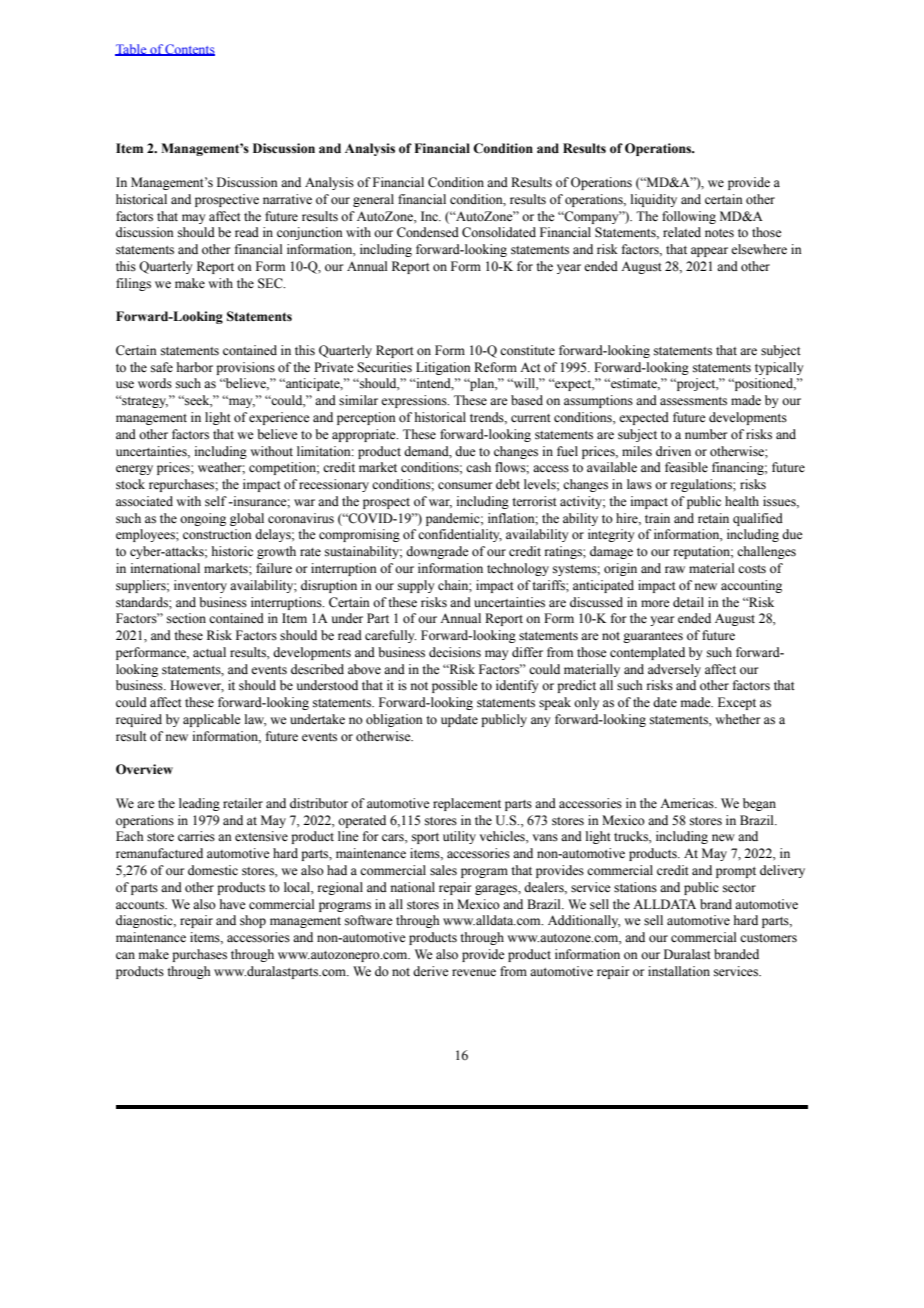 The width and height of the screenshot is (924, 1308). What do you see at coordinates (674, 670) in the screenshot?
I see `adversely` at bounding box center [674, 670].
